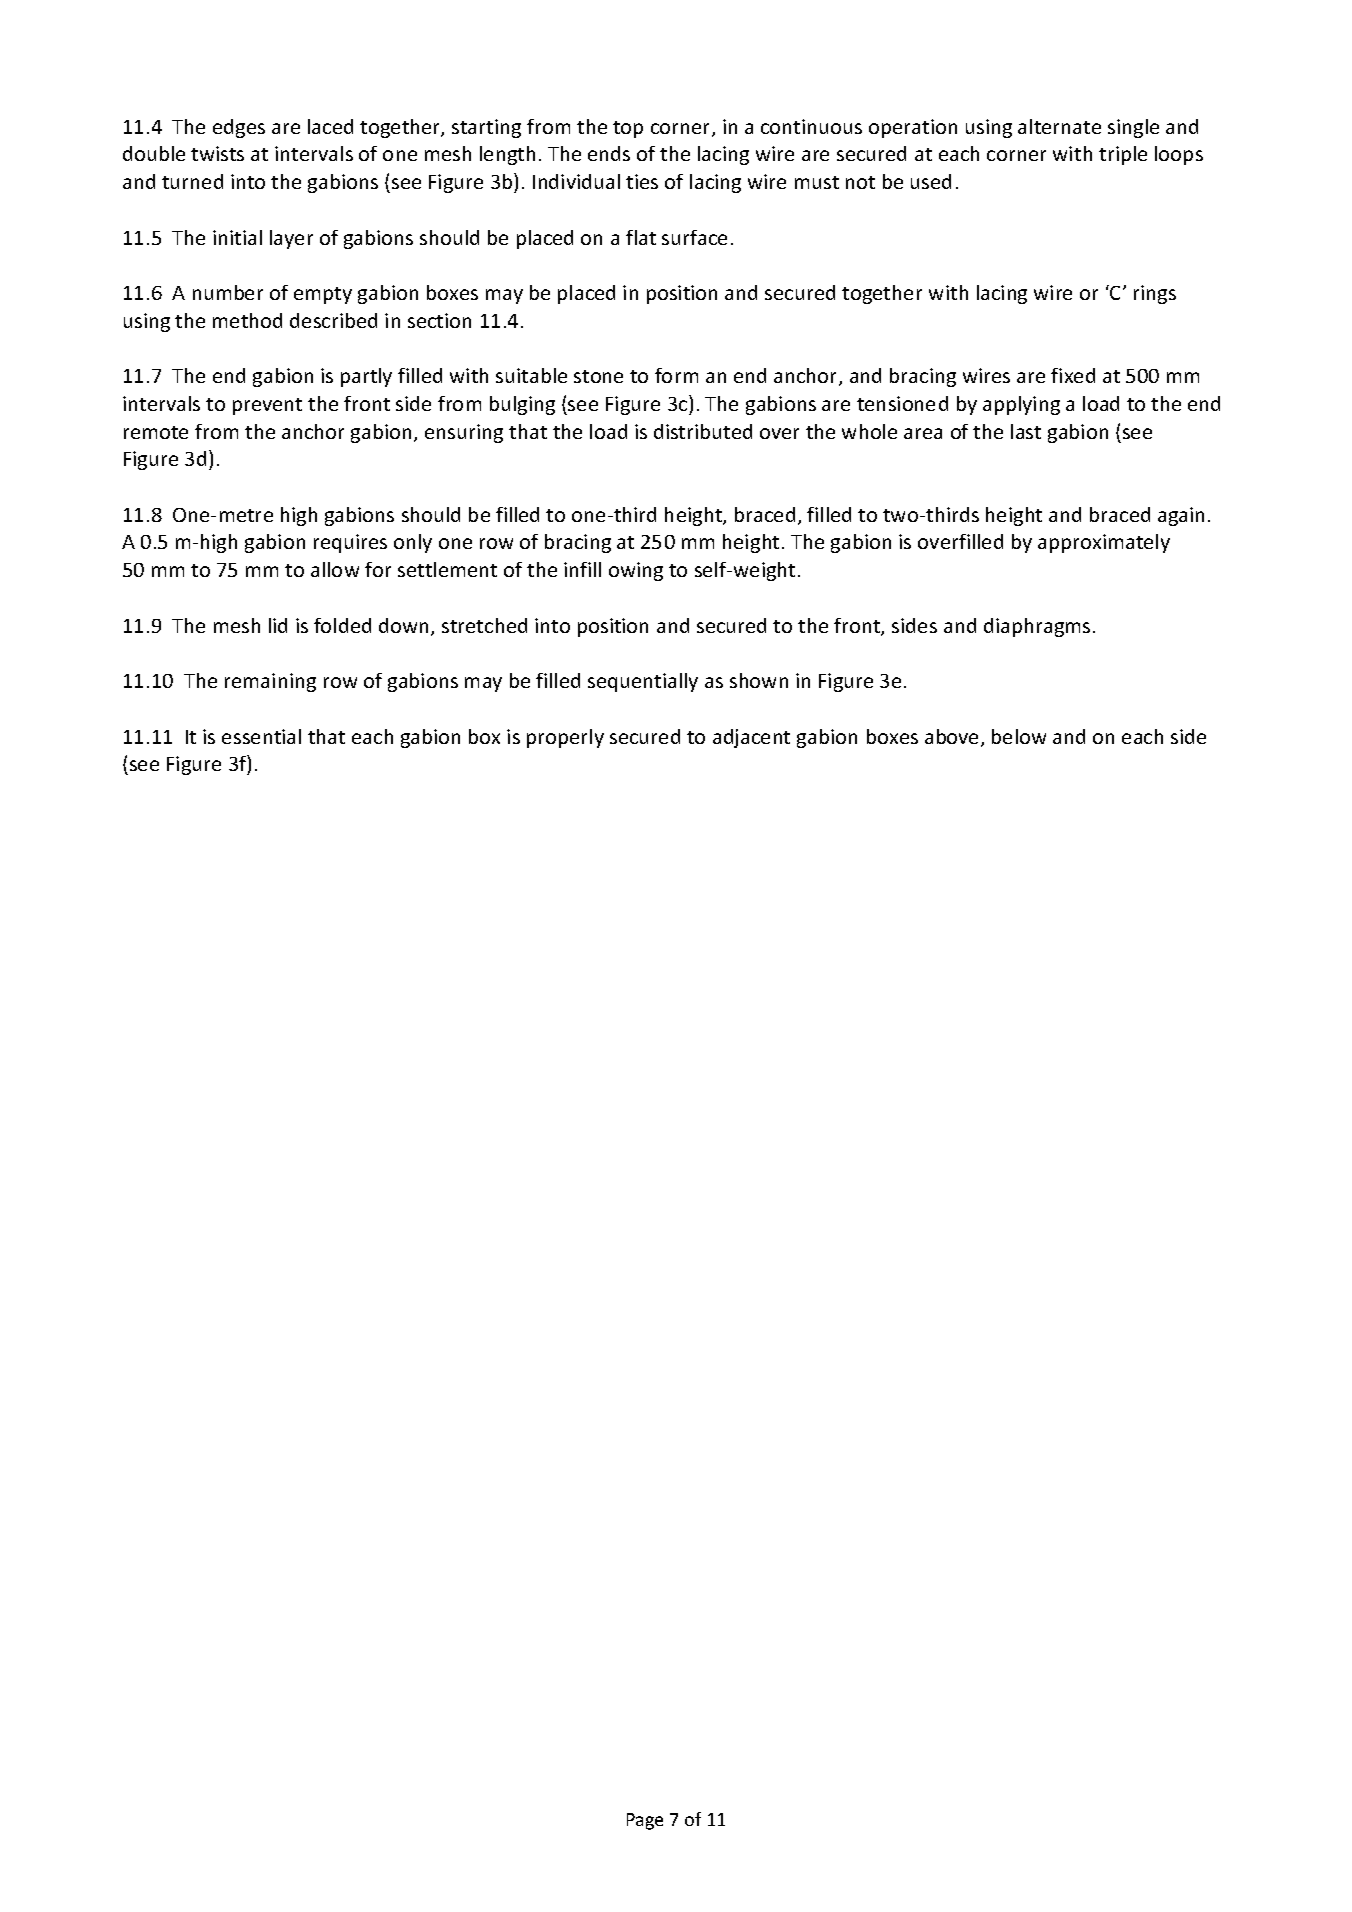  I want to click on below, so click(1019, 736).
